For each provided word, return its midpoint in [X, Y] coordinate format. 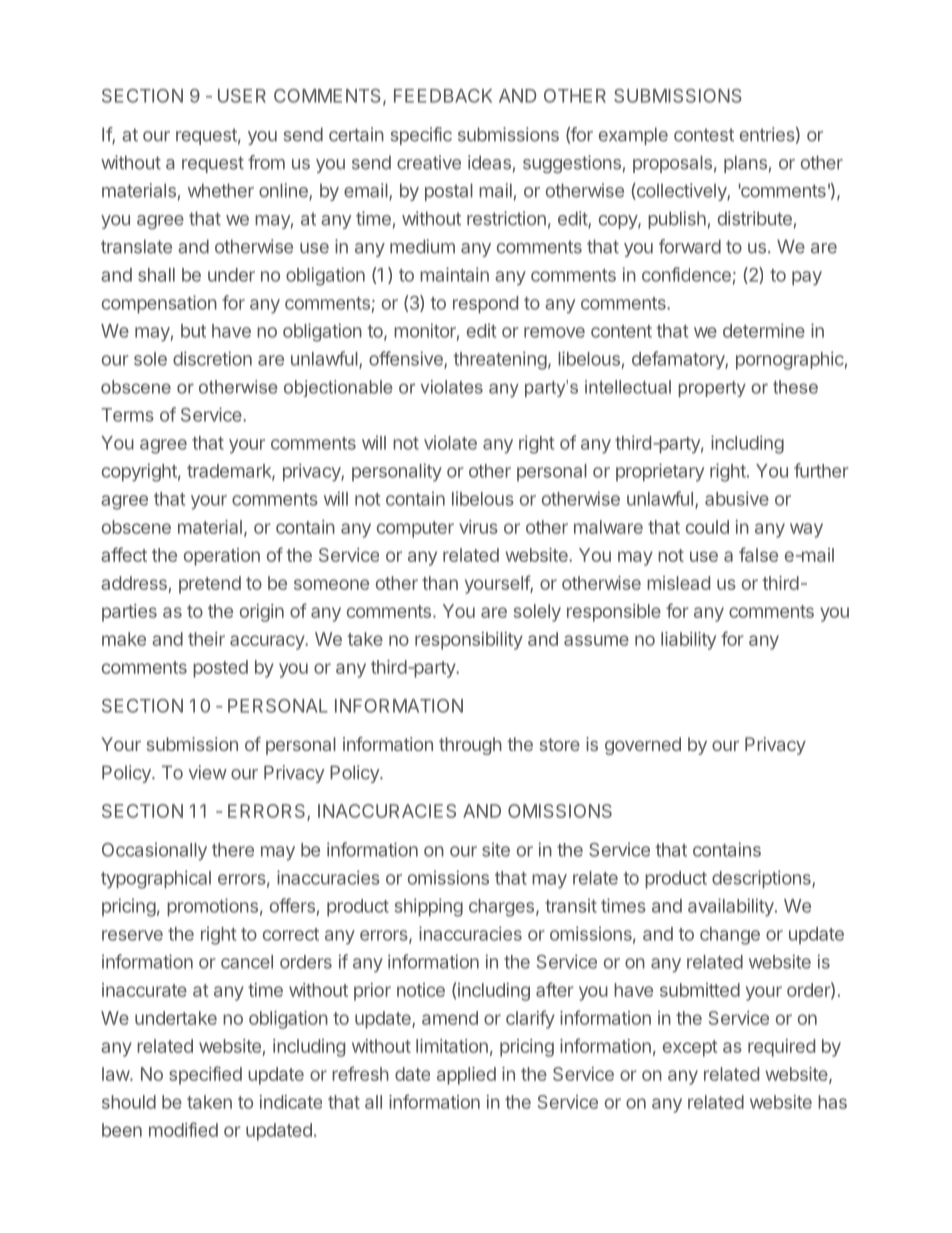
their [206, 639]
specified [205, 1075]
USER [242, 96]
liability [688, 641]
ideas [489, 162]
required [781, 1048]
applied [466, 1076]
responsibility [469, 641]
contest [704, 135]
